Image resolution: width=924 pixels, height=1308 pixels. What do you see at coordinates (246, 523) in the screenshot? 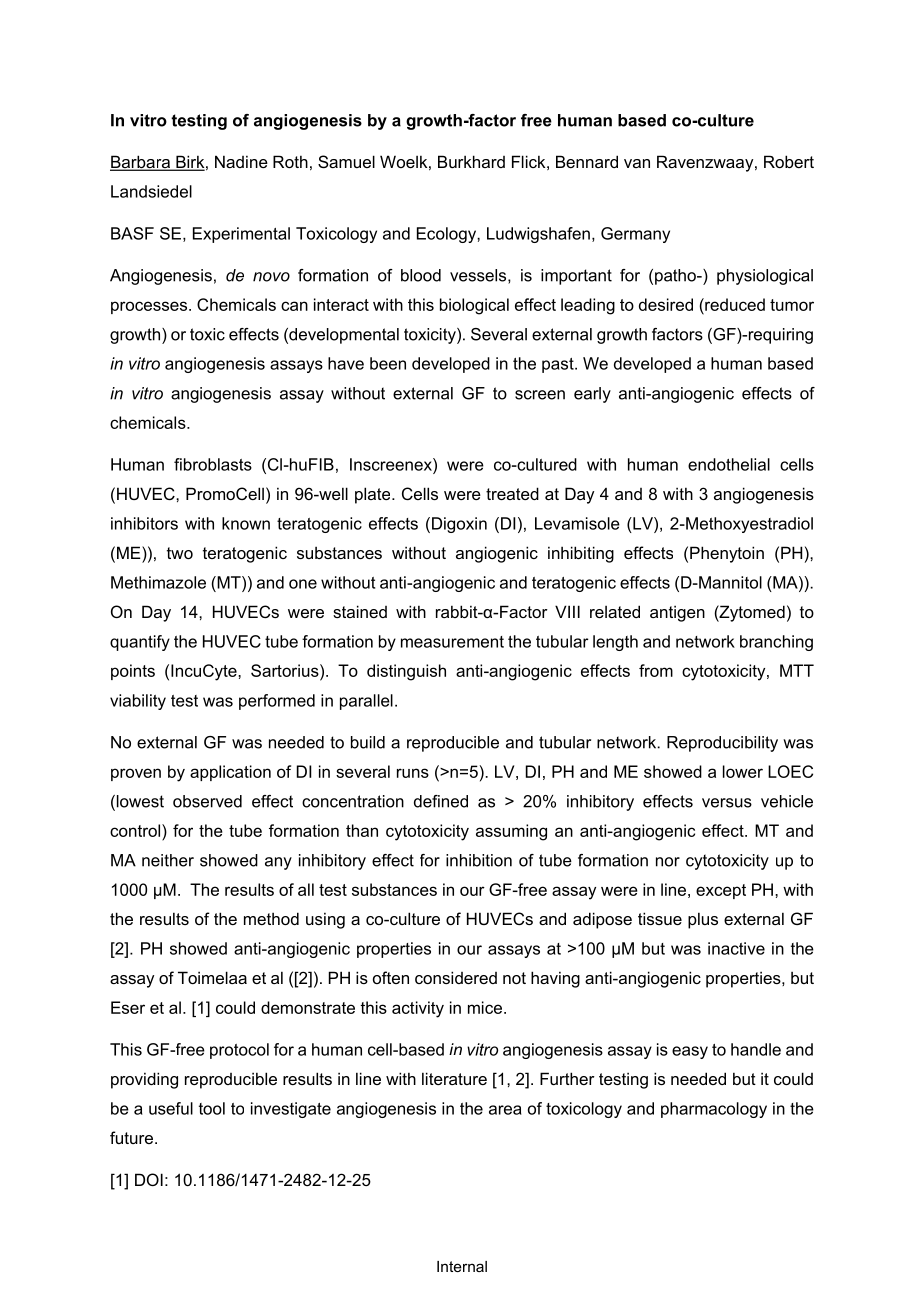
I see `known` at bounding box center [246, 523].
